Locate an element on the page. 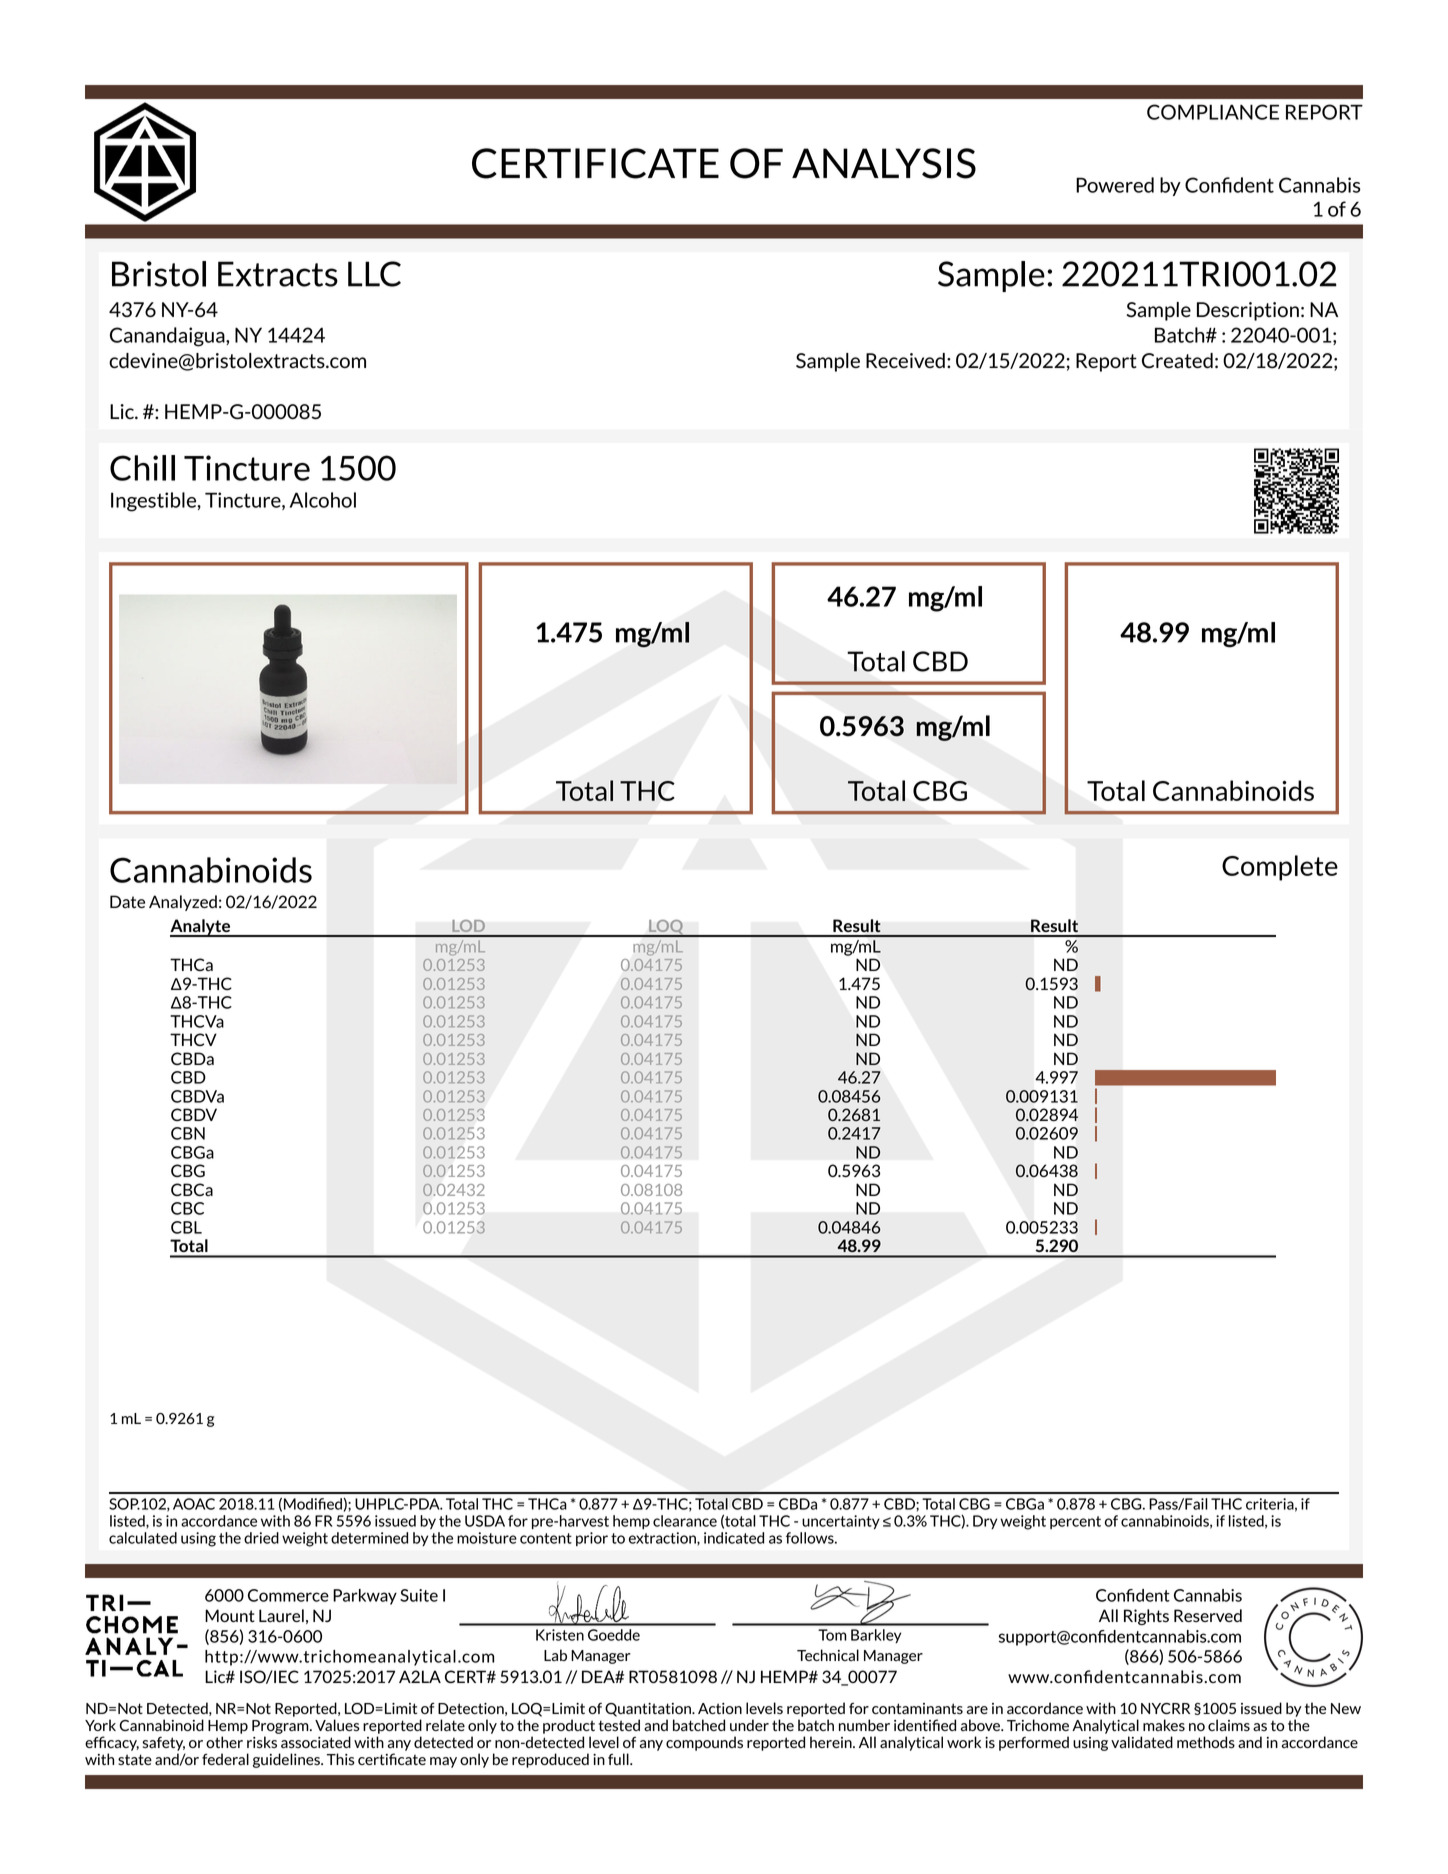  COMPLIANCE is located at coordinates (1213, 112).
